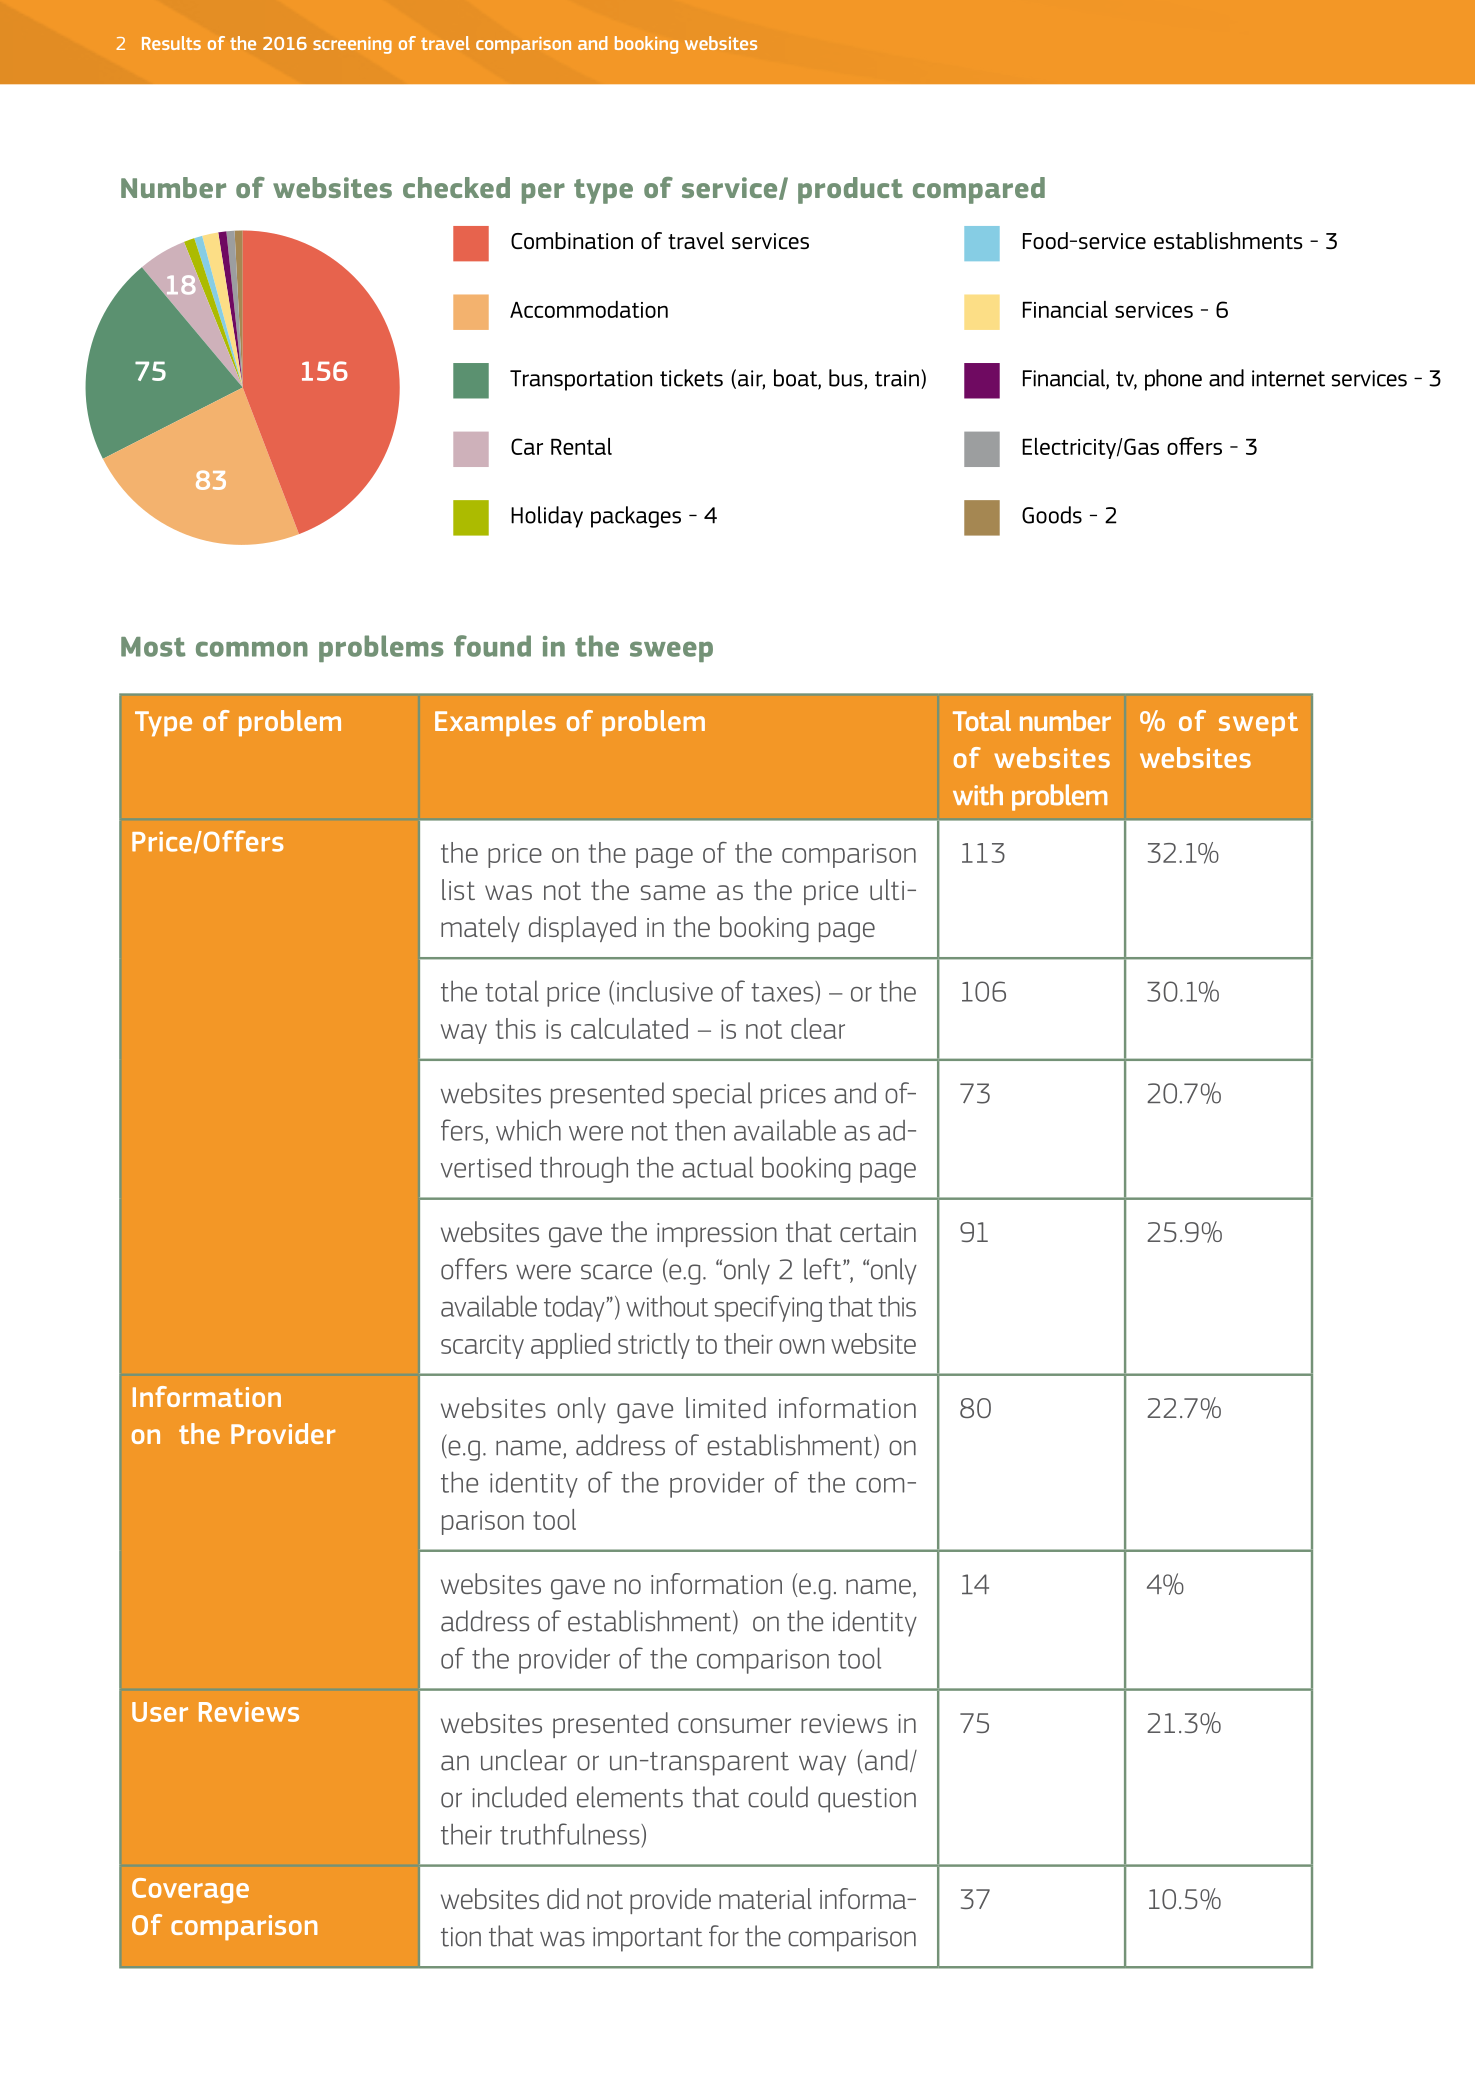 Image resolution: width=1475 pixels, height=2087 pixels. Describe the element at coordinates (1173, 380) in the document. I see `phone` at that location.
